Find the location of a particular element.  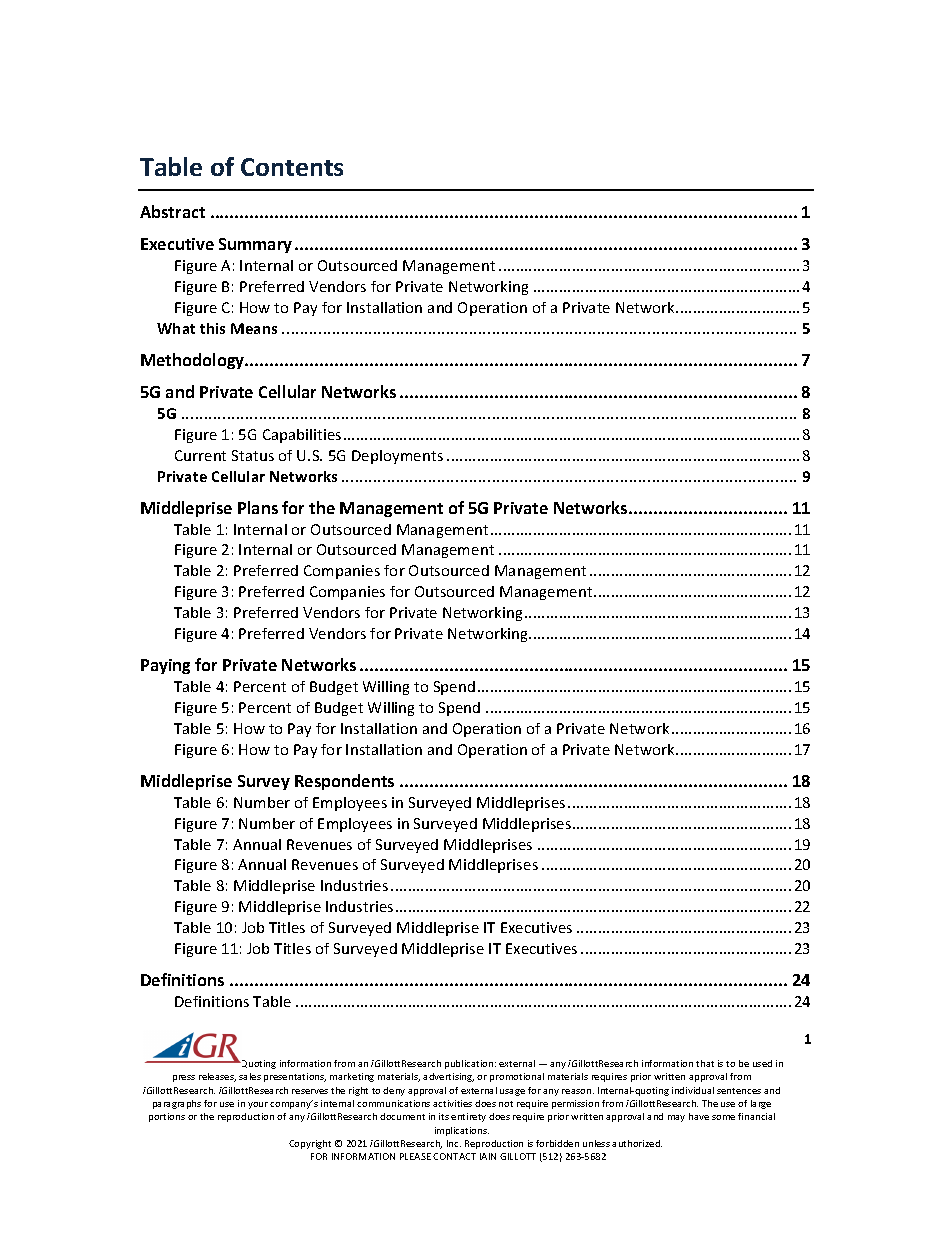

this is located at coordinates (212, 328).
